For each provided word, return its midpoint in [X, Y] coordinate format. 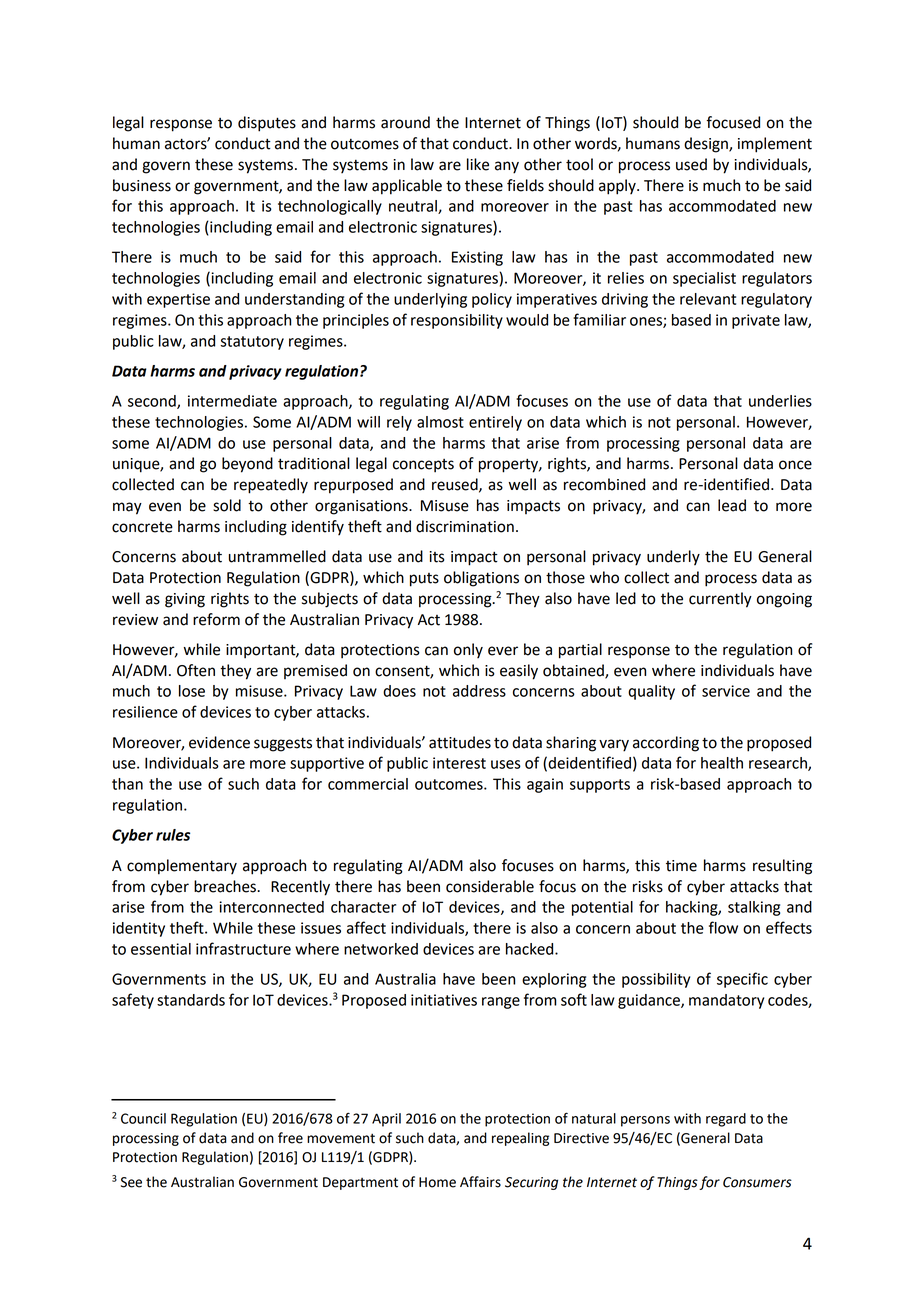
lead [732, 505]
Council [143, 1118]
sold [227, 505]
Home [437, 1182]
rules [173, 835]
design [707, 145]
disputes [267, 124]
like [478, 164]
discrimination [465, 526]
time [681, 866]
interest [459, 763]
